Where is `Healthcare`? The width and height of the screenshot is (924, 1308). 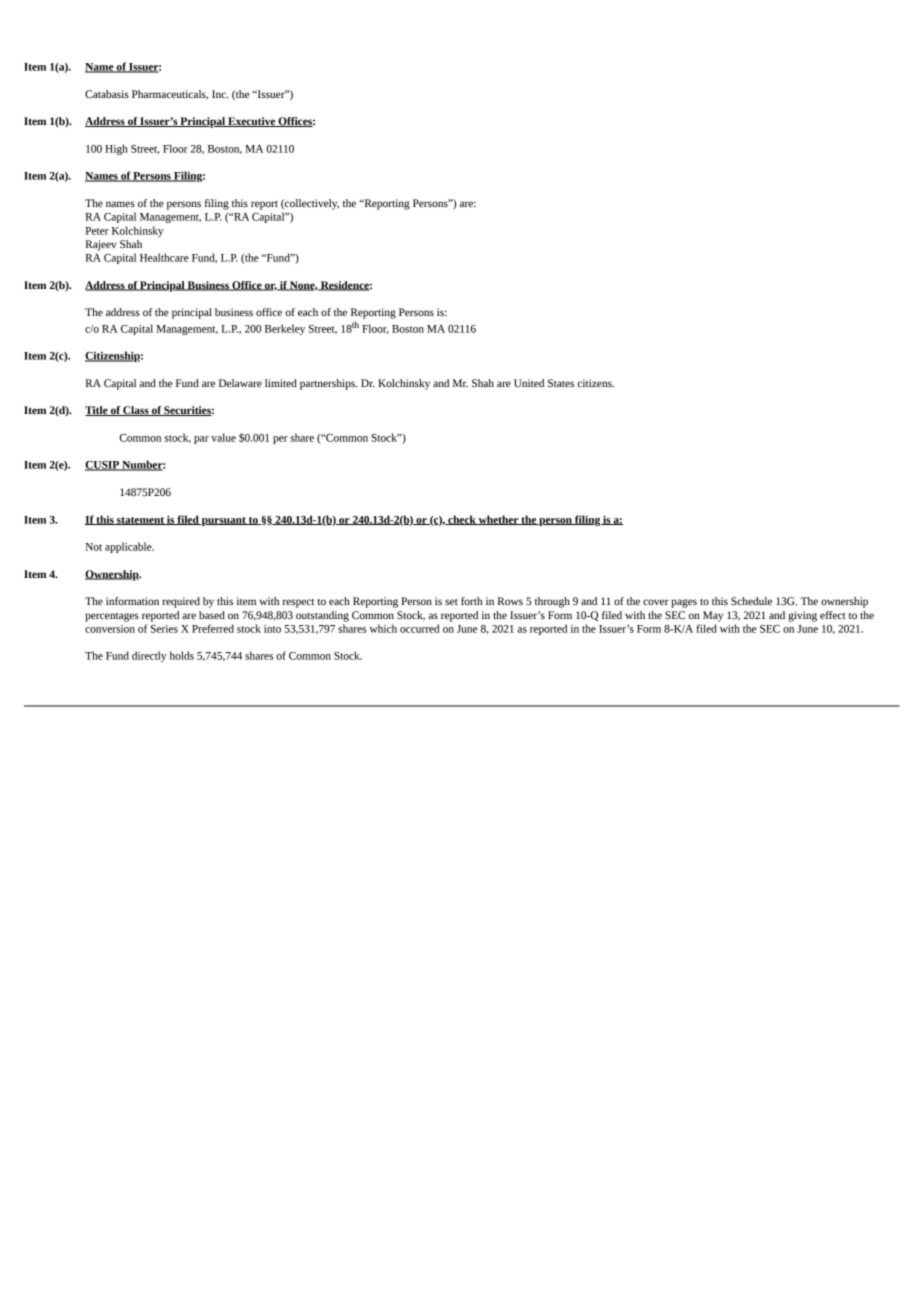 Healthcare is located at coordinates (164, 257).
